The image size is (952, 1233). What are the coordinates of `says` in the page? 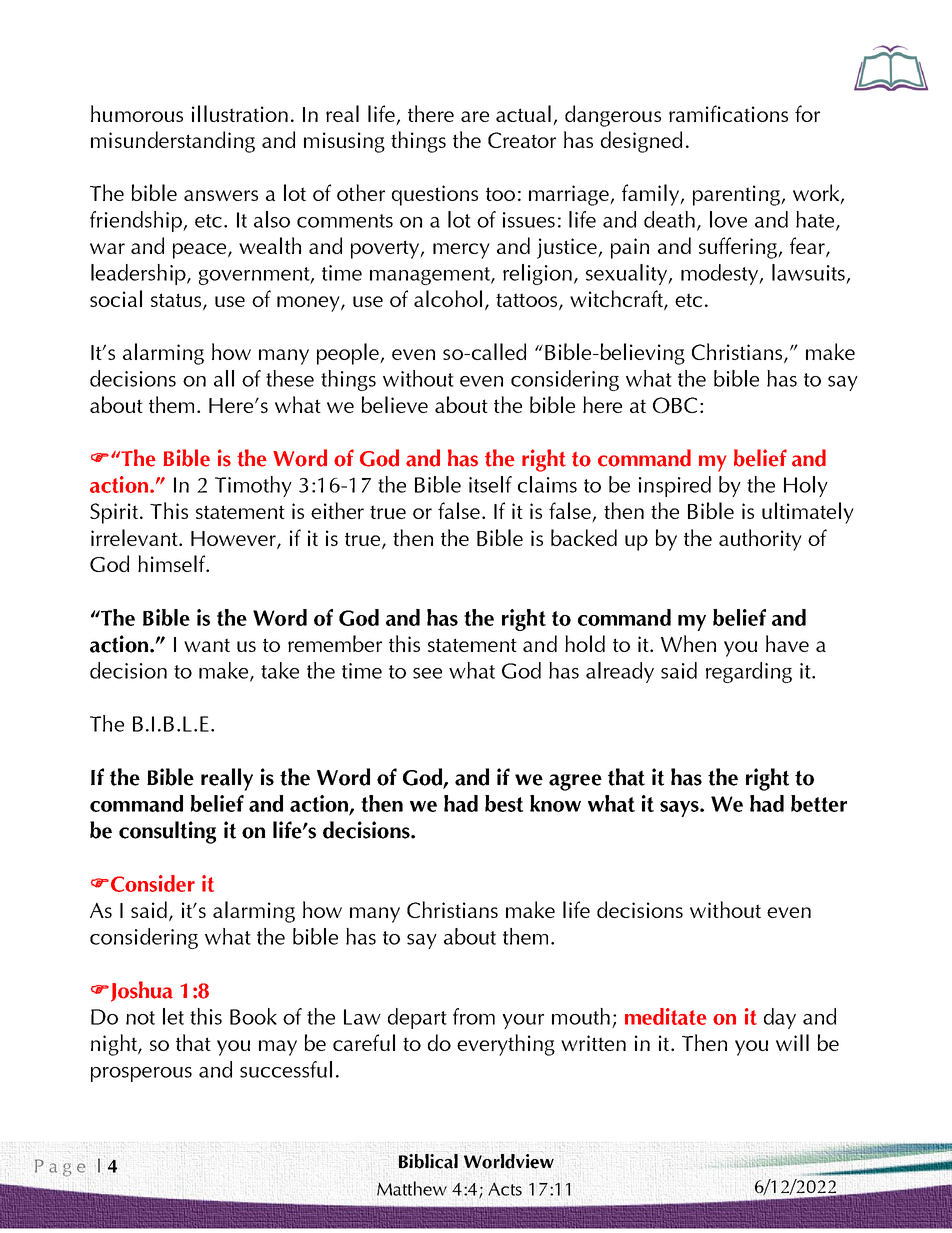 It's located at (680, 809).
